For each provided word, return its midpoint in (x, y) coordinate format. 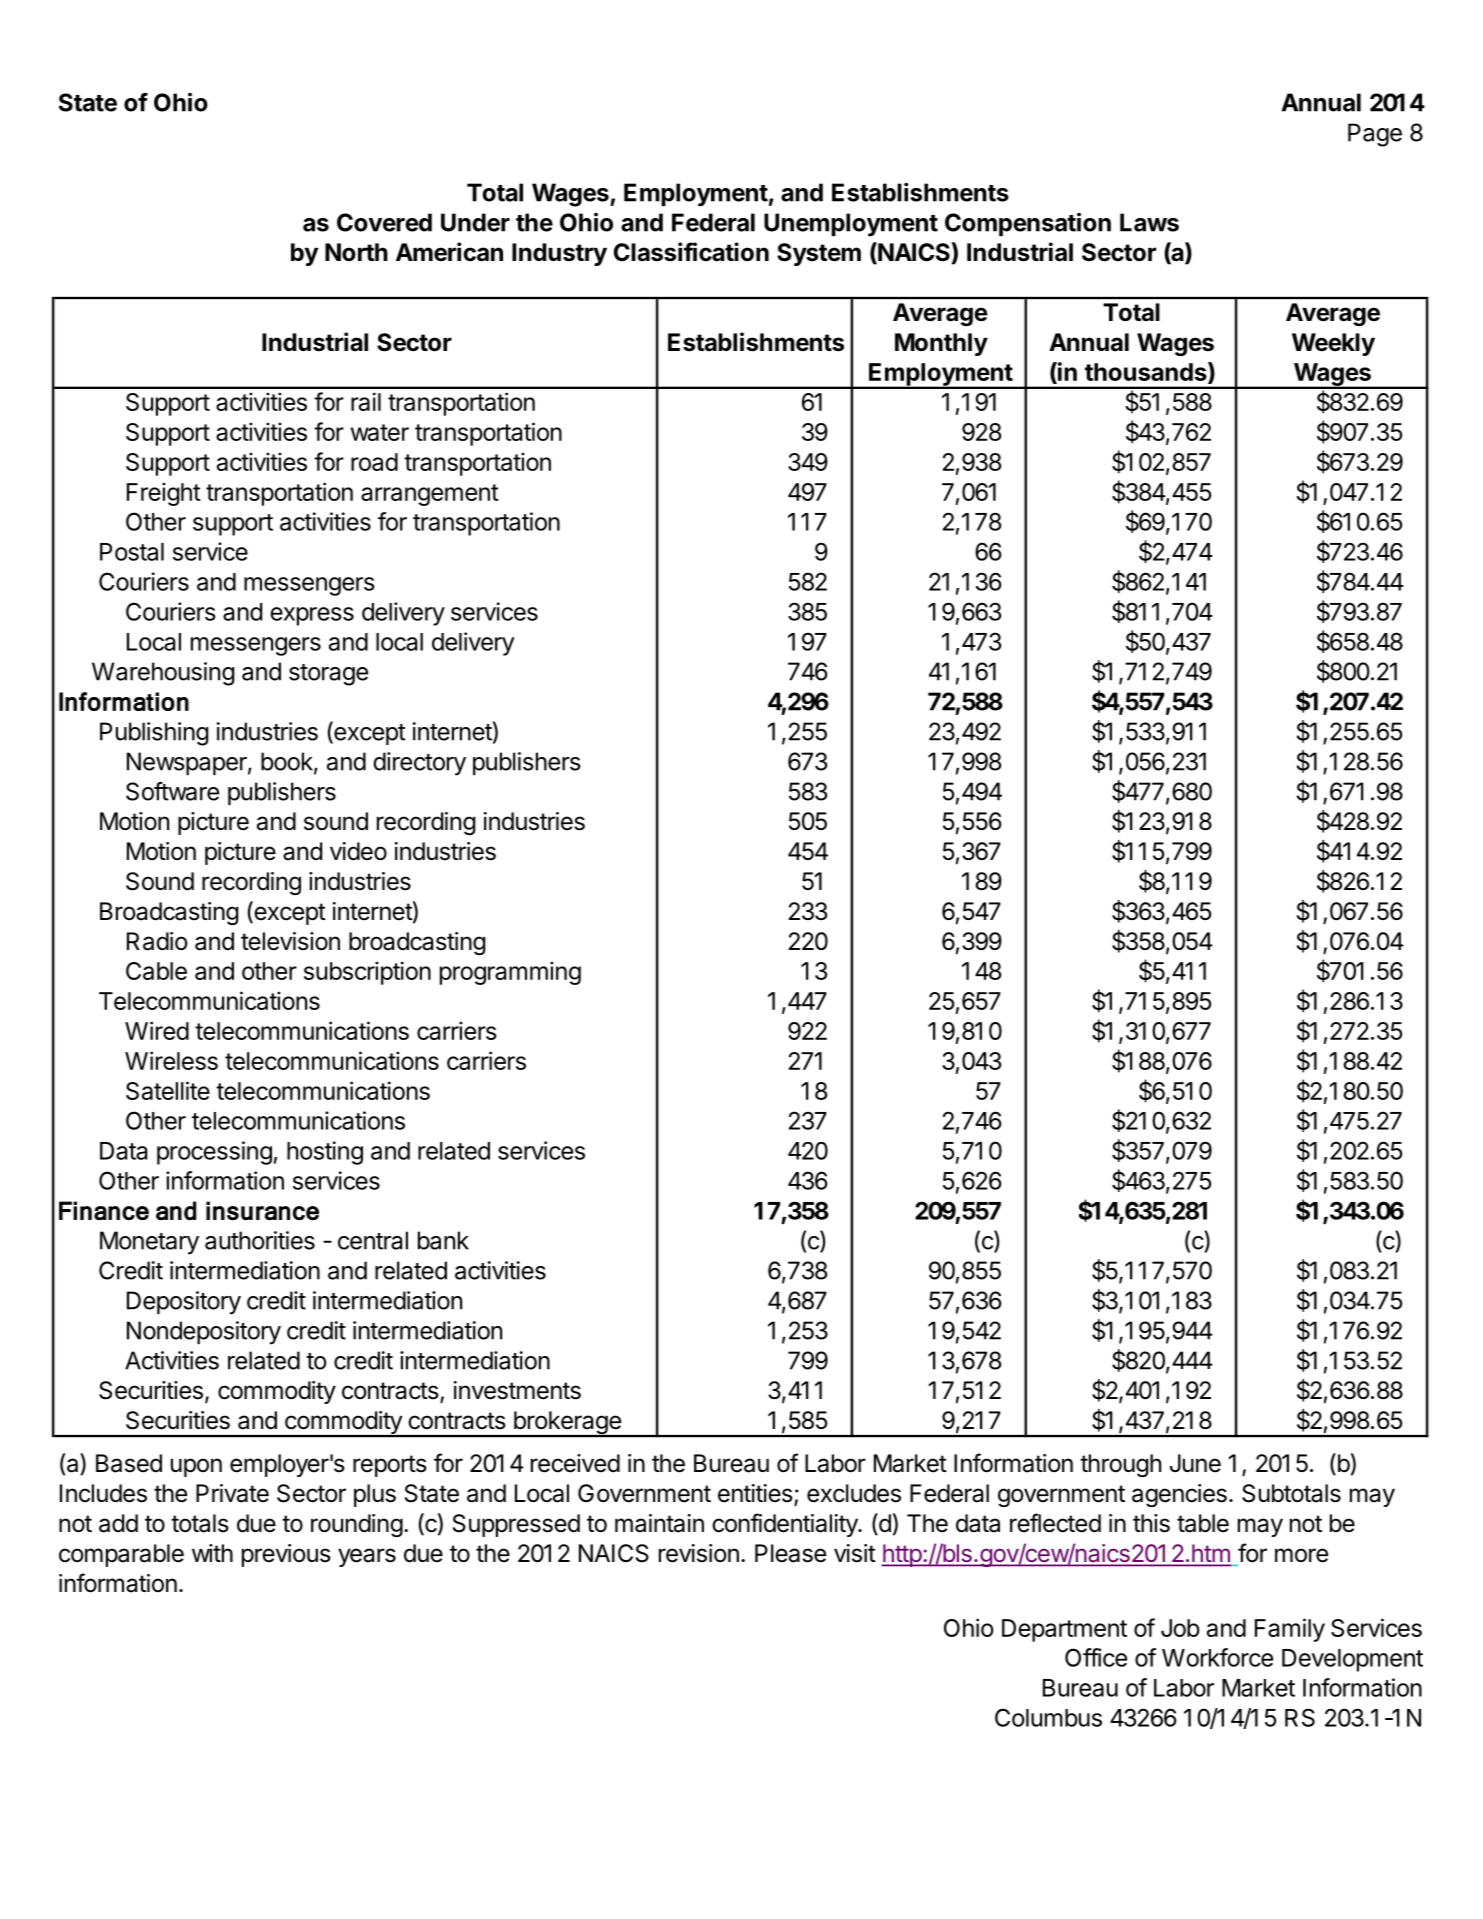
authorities (260, 1240)
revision (699, 1553)
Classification (691, 252)
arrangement (430, 495)
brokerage (567, 1424)
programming (510, 973)
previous (286, 1555)
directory (419, 764)
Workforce (1217, 1657)
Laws (1149, 222)
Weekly (1333, 344)
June (1195, 1463)
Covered (384, 222)
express (312, 616)
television (290, 941)
